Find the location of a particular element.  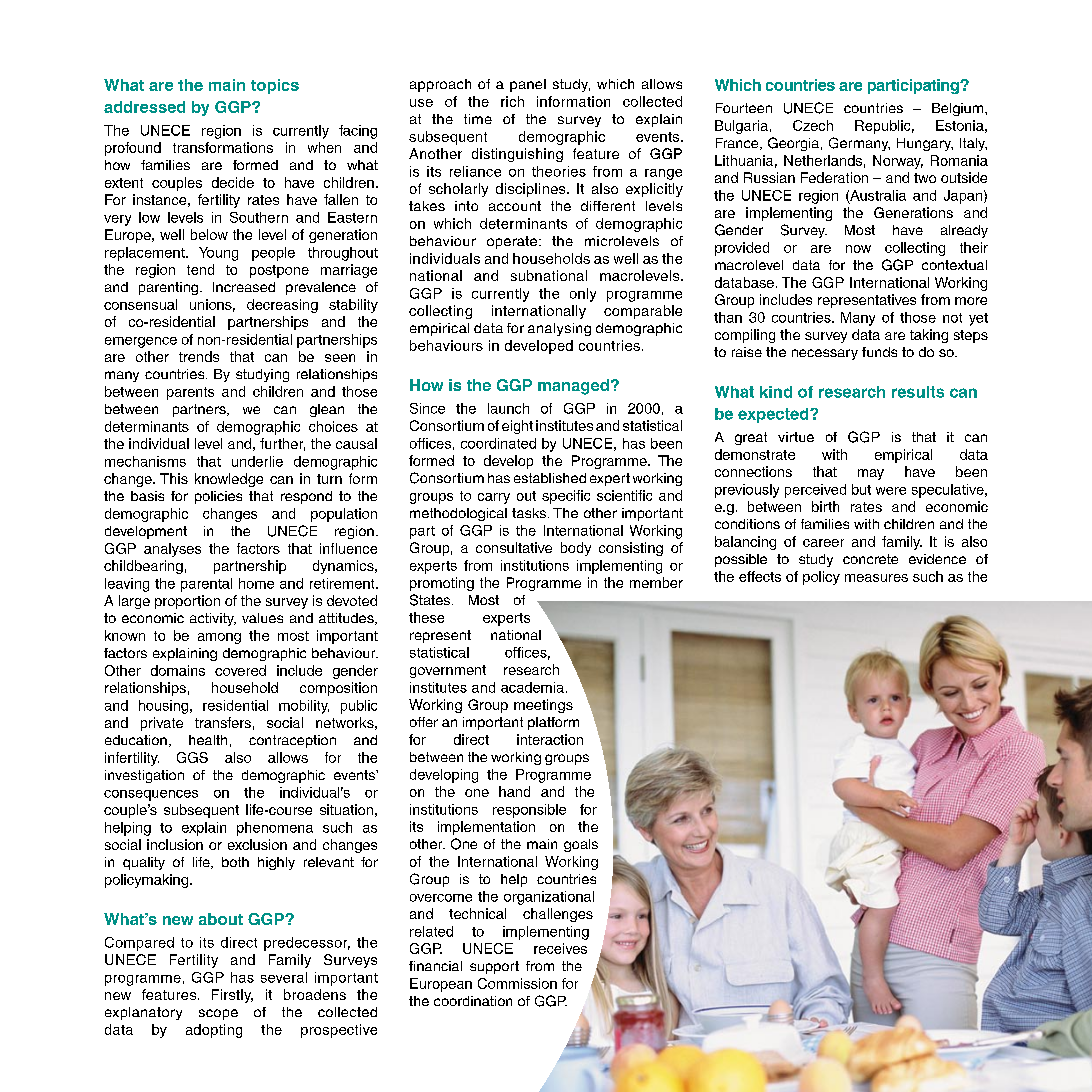

funds is located at coordinates (879, 352).
